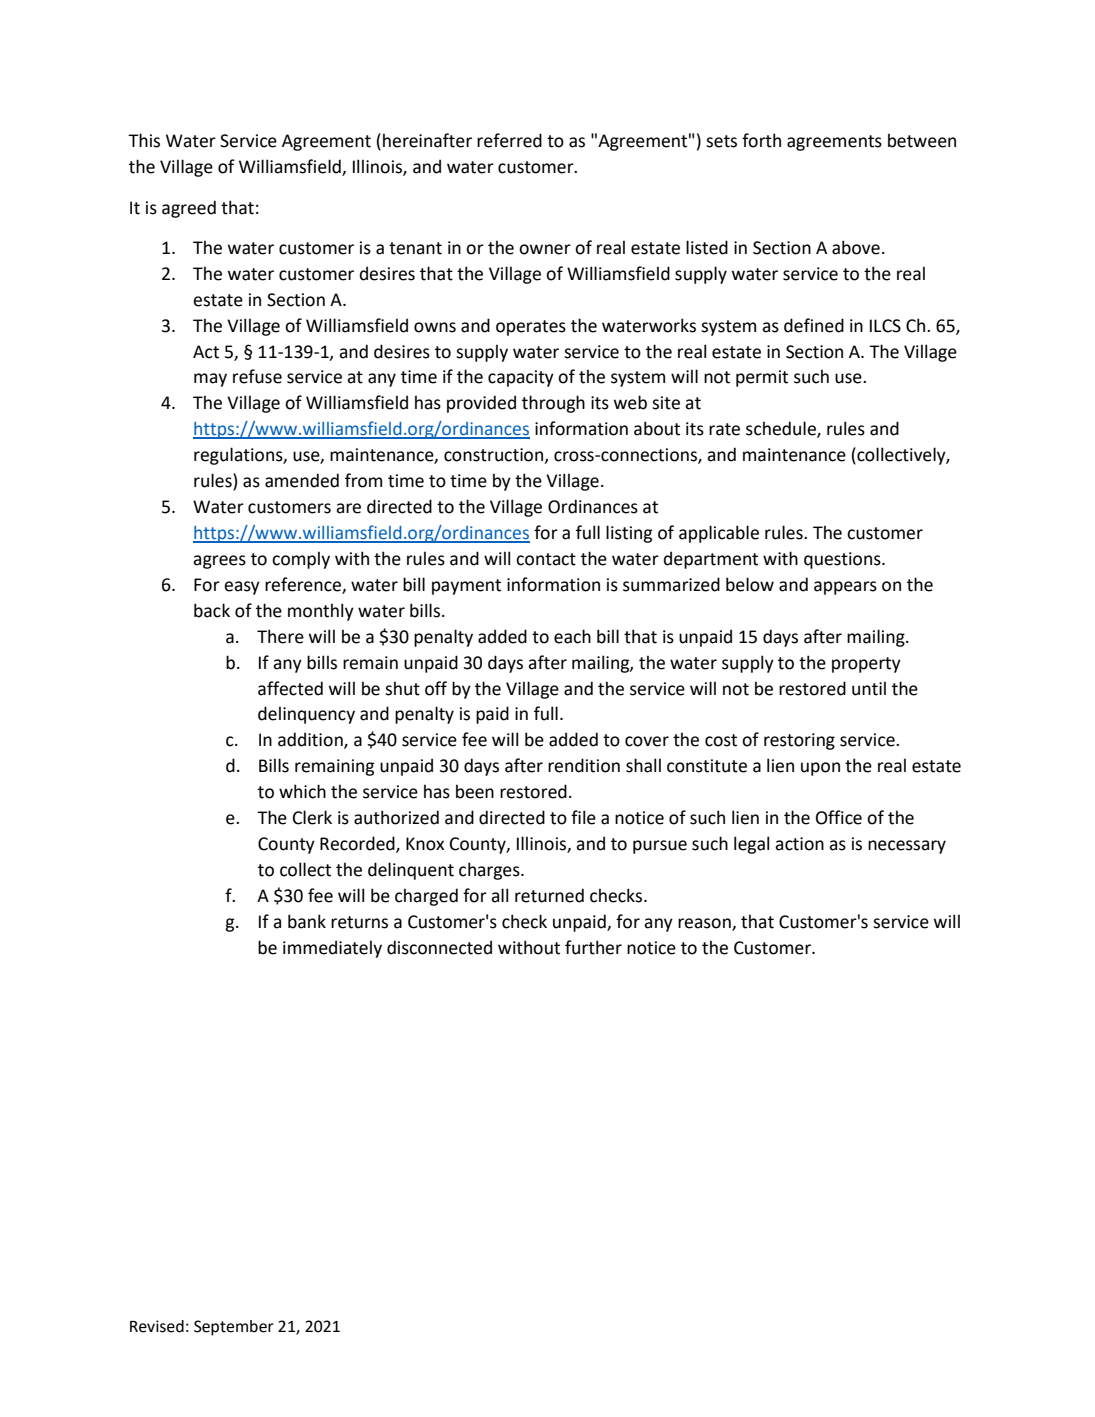 This image has width=1095, height=1417. What do you see at coordinates (705, 924) in the image?
I see `reason` at bounding box center [705, 924].
